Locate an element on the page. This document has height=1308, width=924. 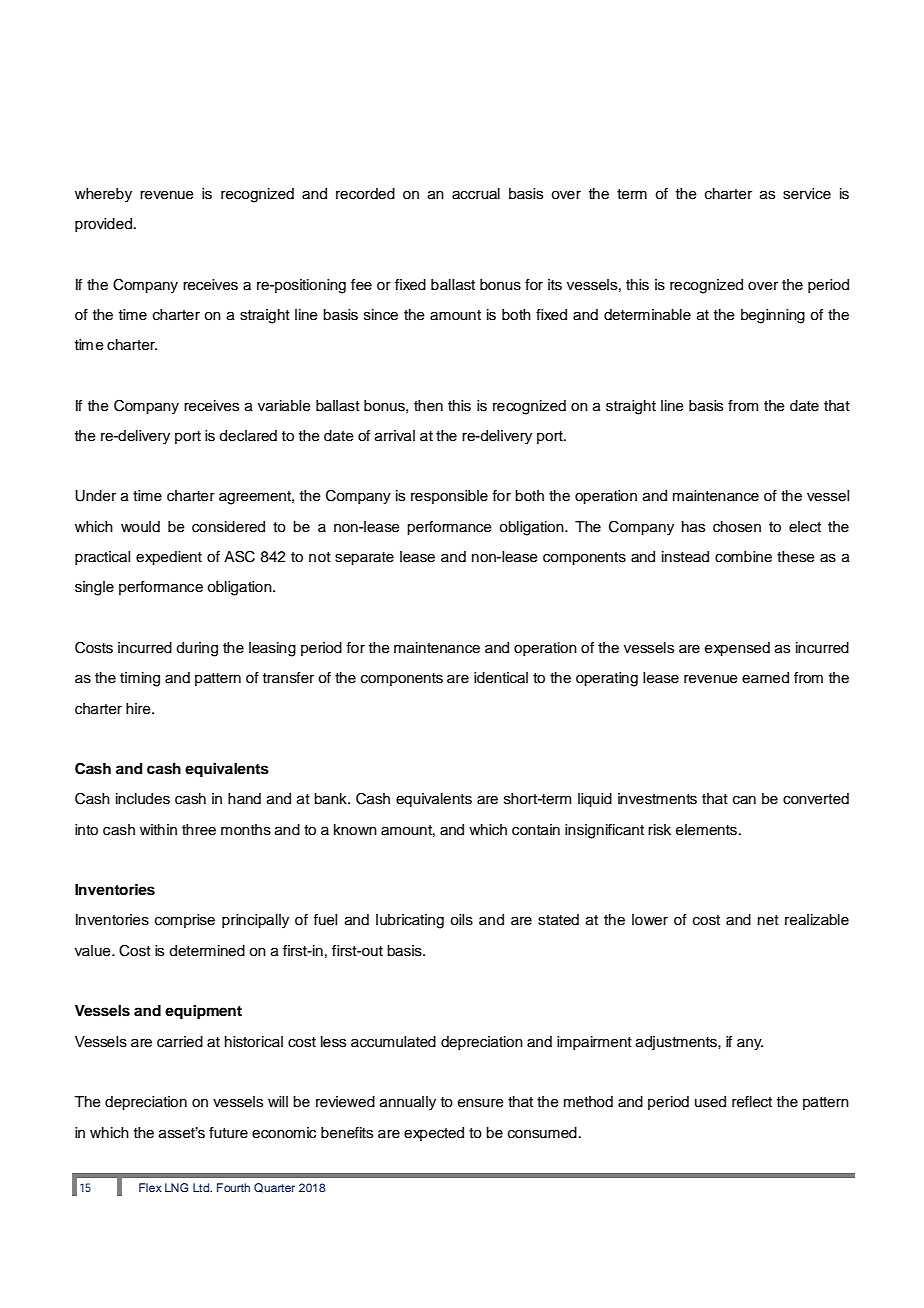
declared is located at coordinates (248, 436).
